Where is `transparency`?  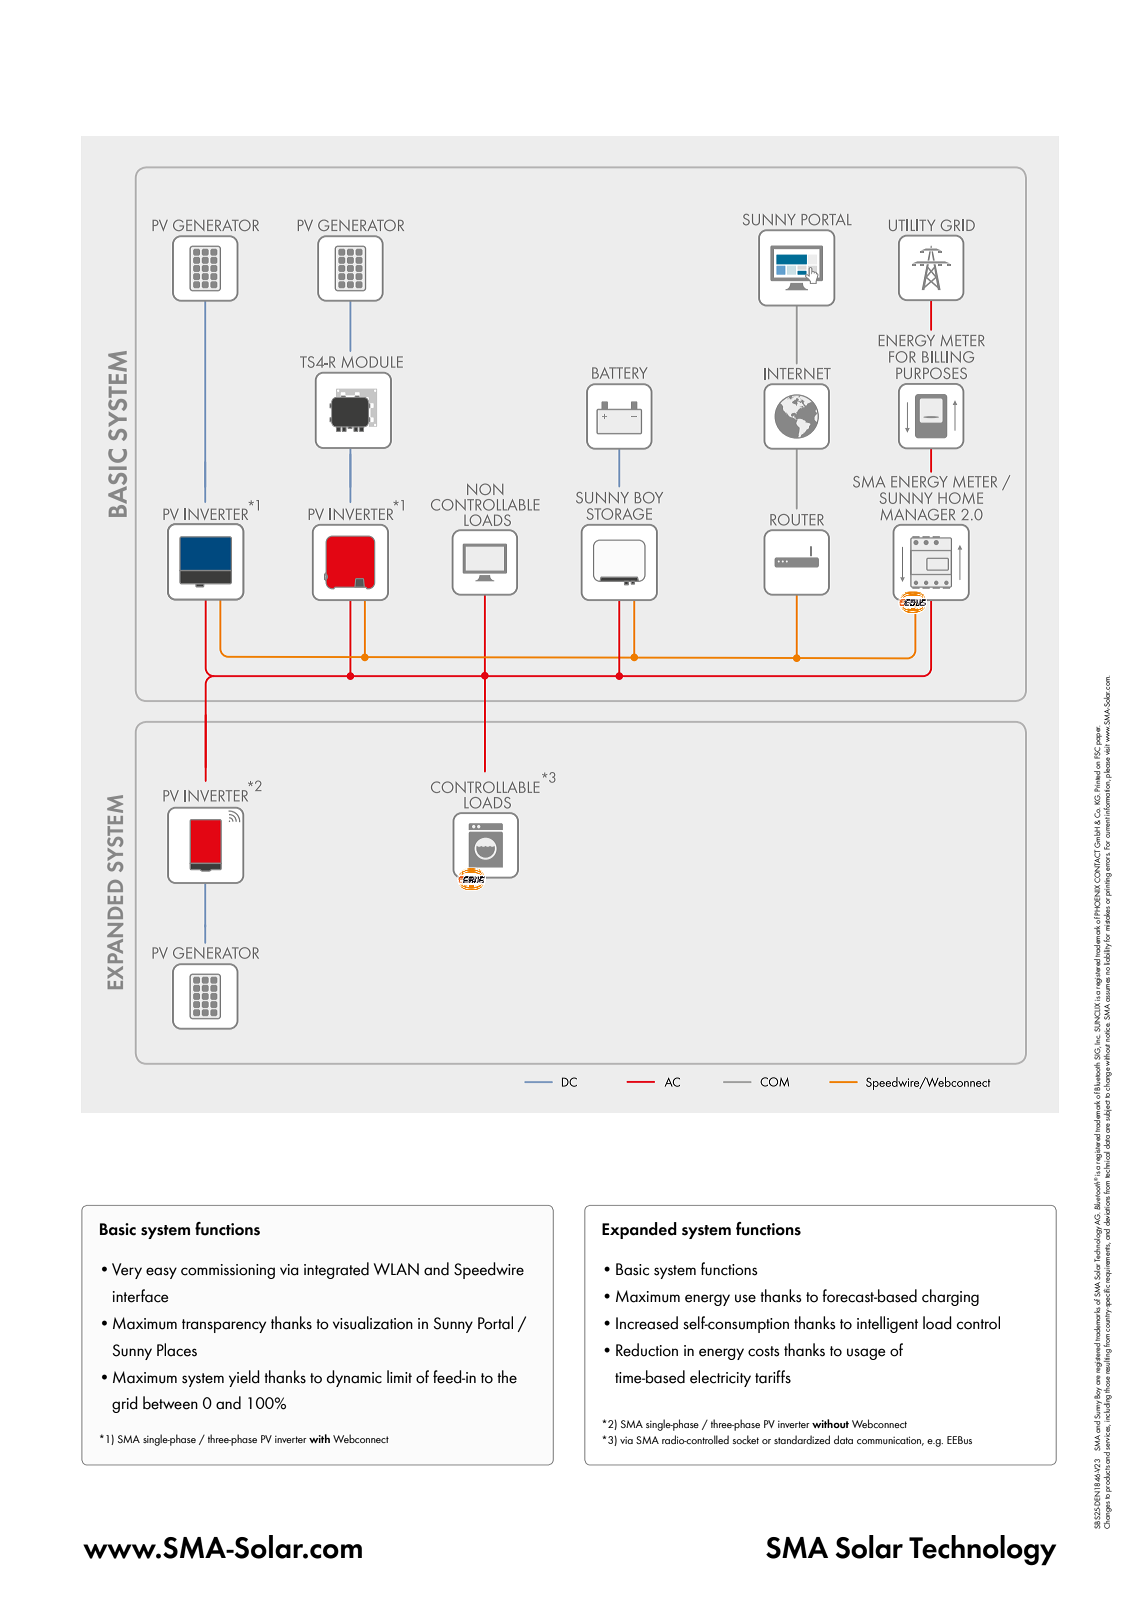
transparency is located at coordinates (224, 1326).
